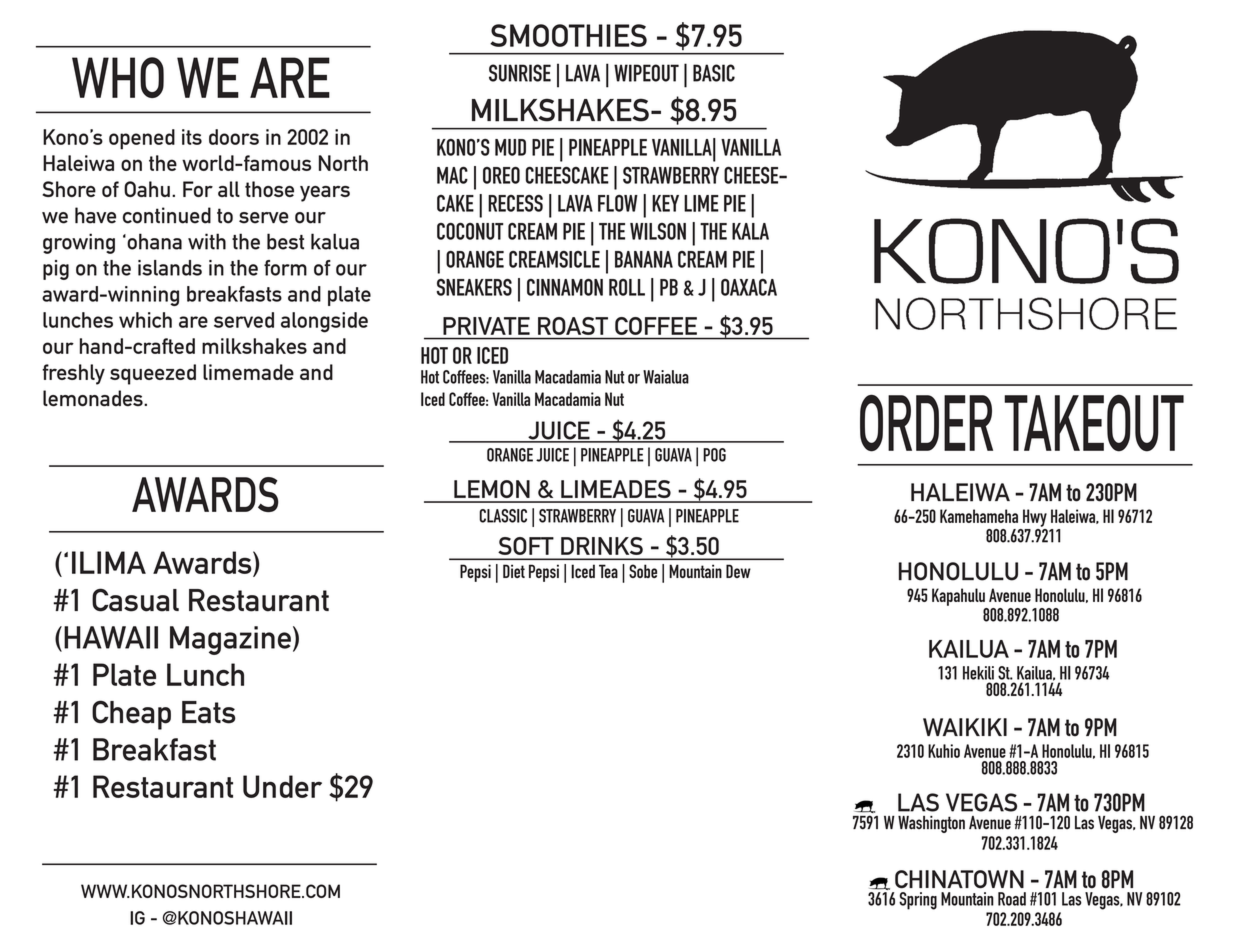 This screenshot has height=952, width=1233. Describe the element at coordinates (153, 374) in the screenshot. I see `squeezed` at that location.
